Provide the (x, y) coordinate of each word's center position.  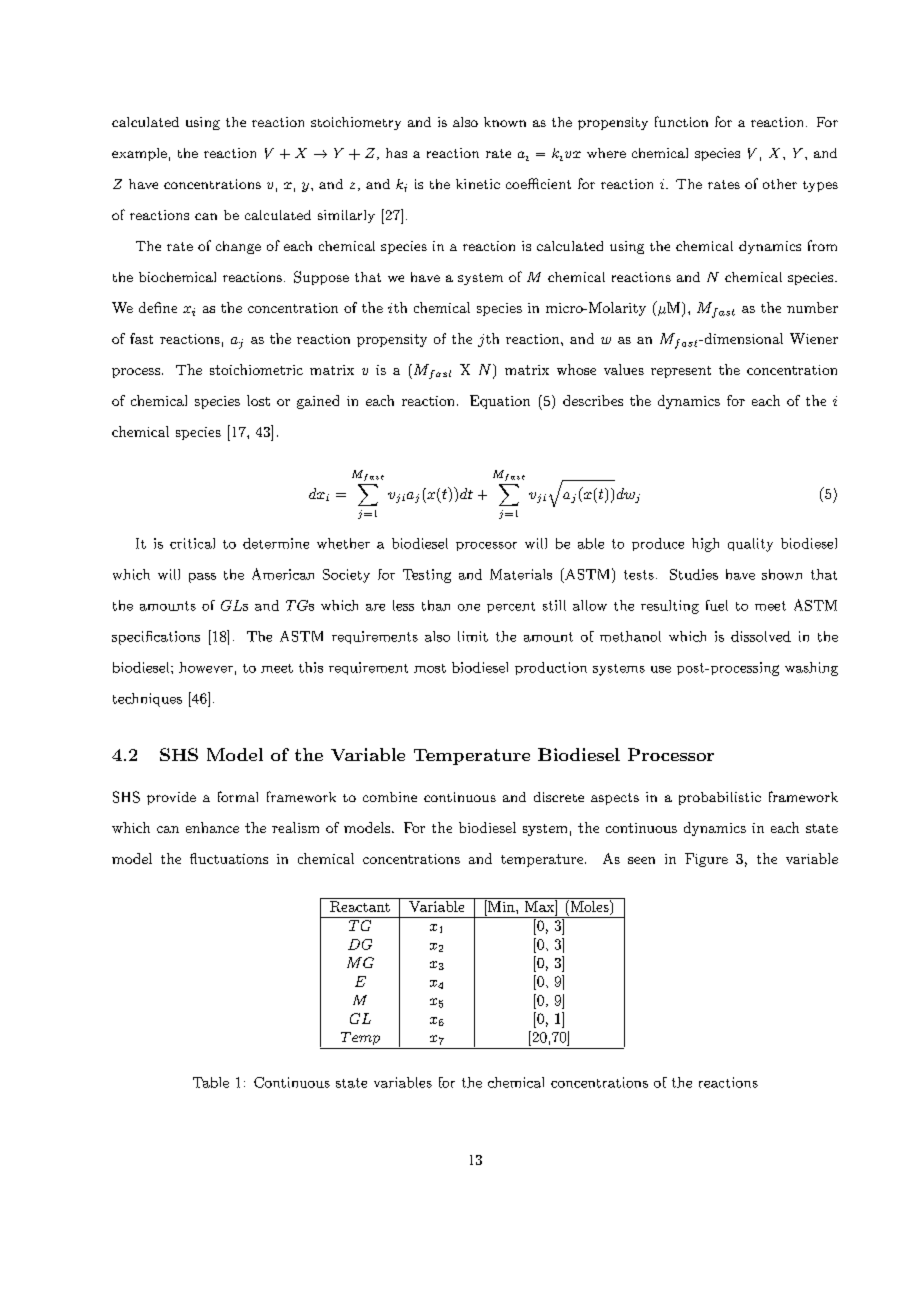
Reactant (360, 906)
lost (258, 400)
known (505, 122)
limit (473, 636)
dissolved (761, 636)
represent (681, 372)
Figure (706, 860)
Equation (500, 402)
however (206, 667)
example (139, 154)
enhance (212, 827)
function (681, 121)
